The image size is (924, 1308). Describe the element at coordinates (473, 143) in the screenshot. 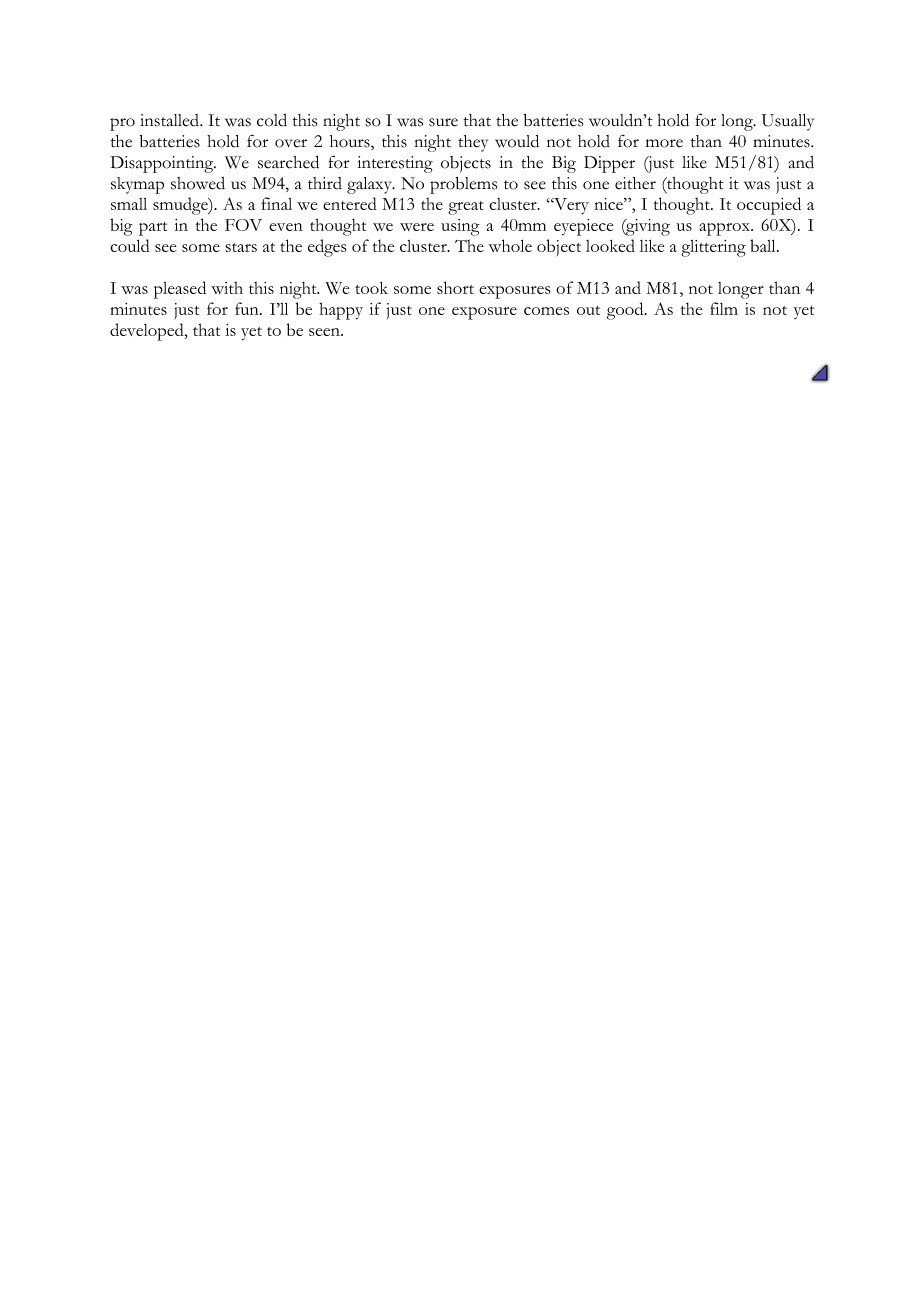

I see `they` at that location.
